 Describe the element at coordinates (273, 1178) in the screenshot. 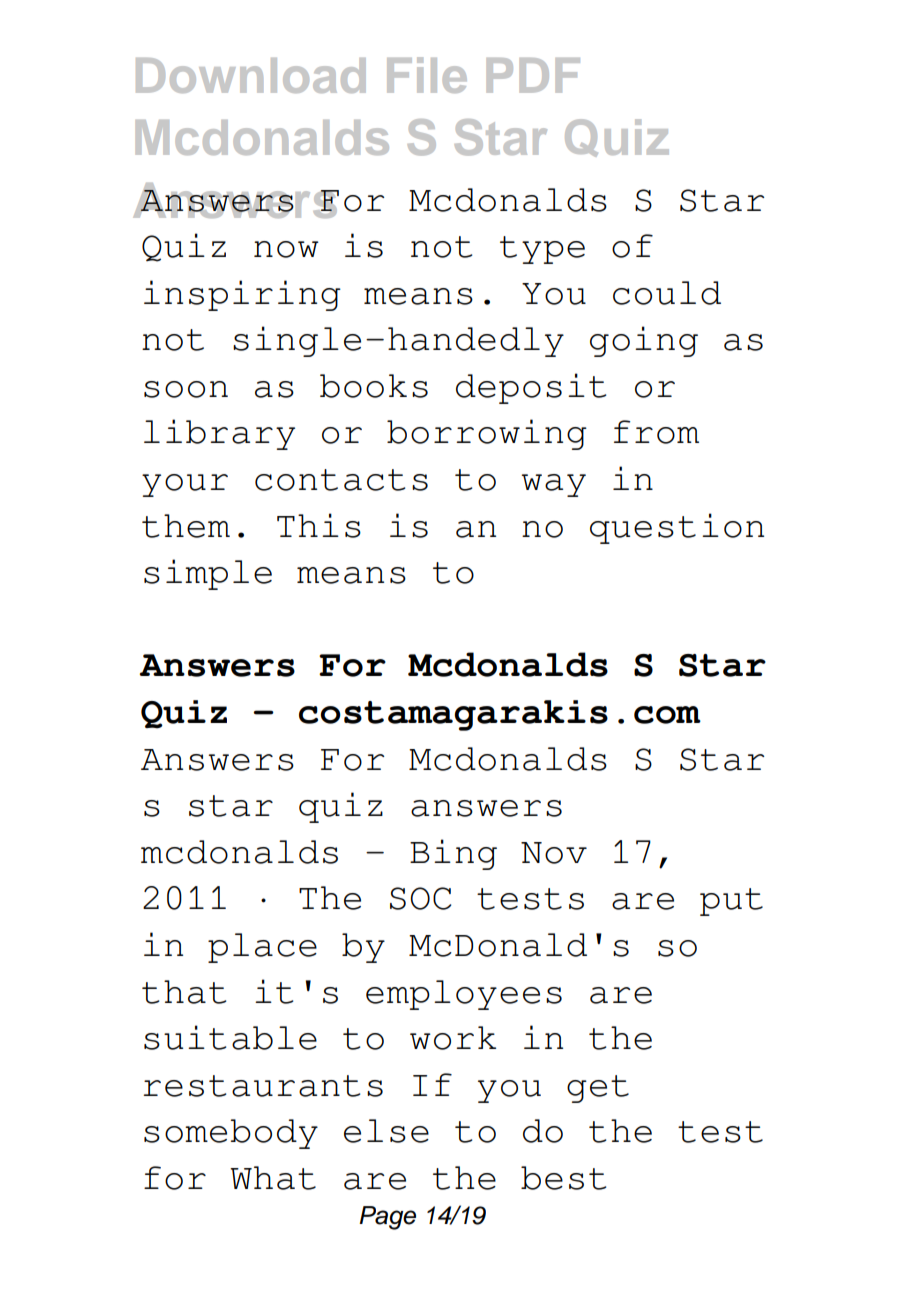

I see `What` at that location.
